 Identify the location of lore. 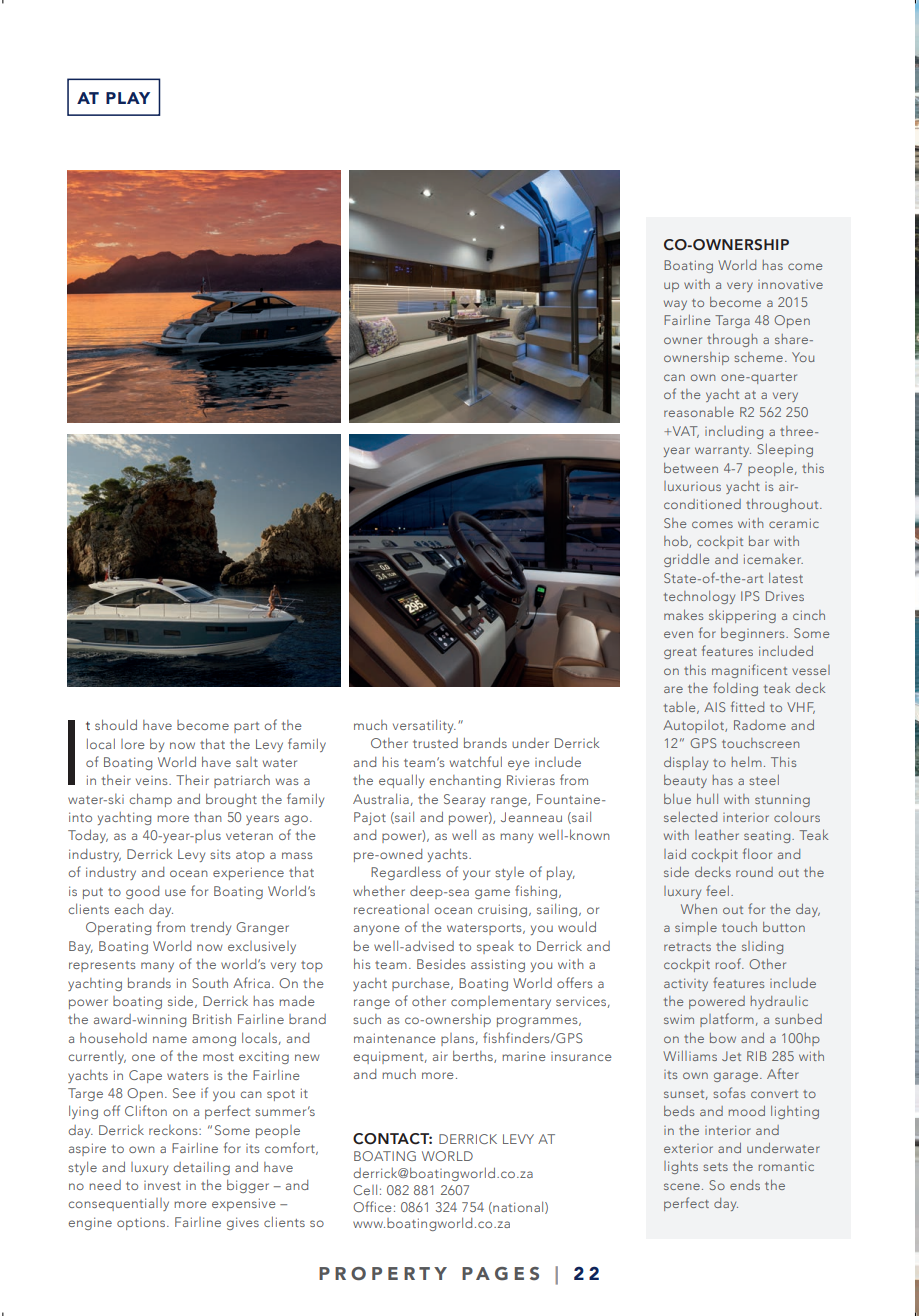
(133, 744).
